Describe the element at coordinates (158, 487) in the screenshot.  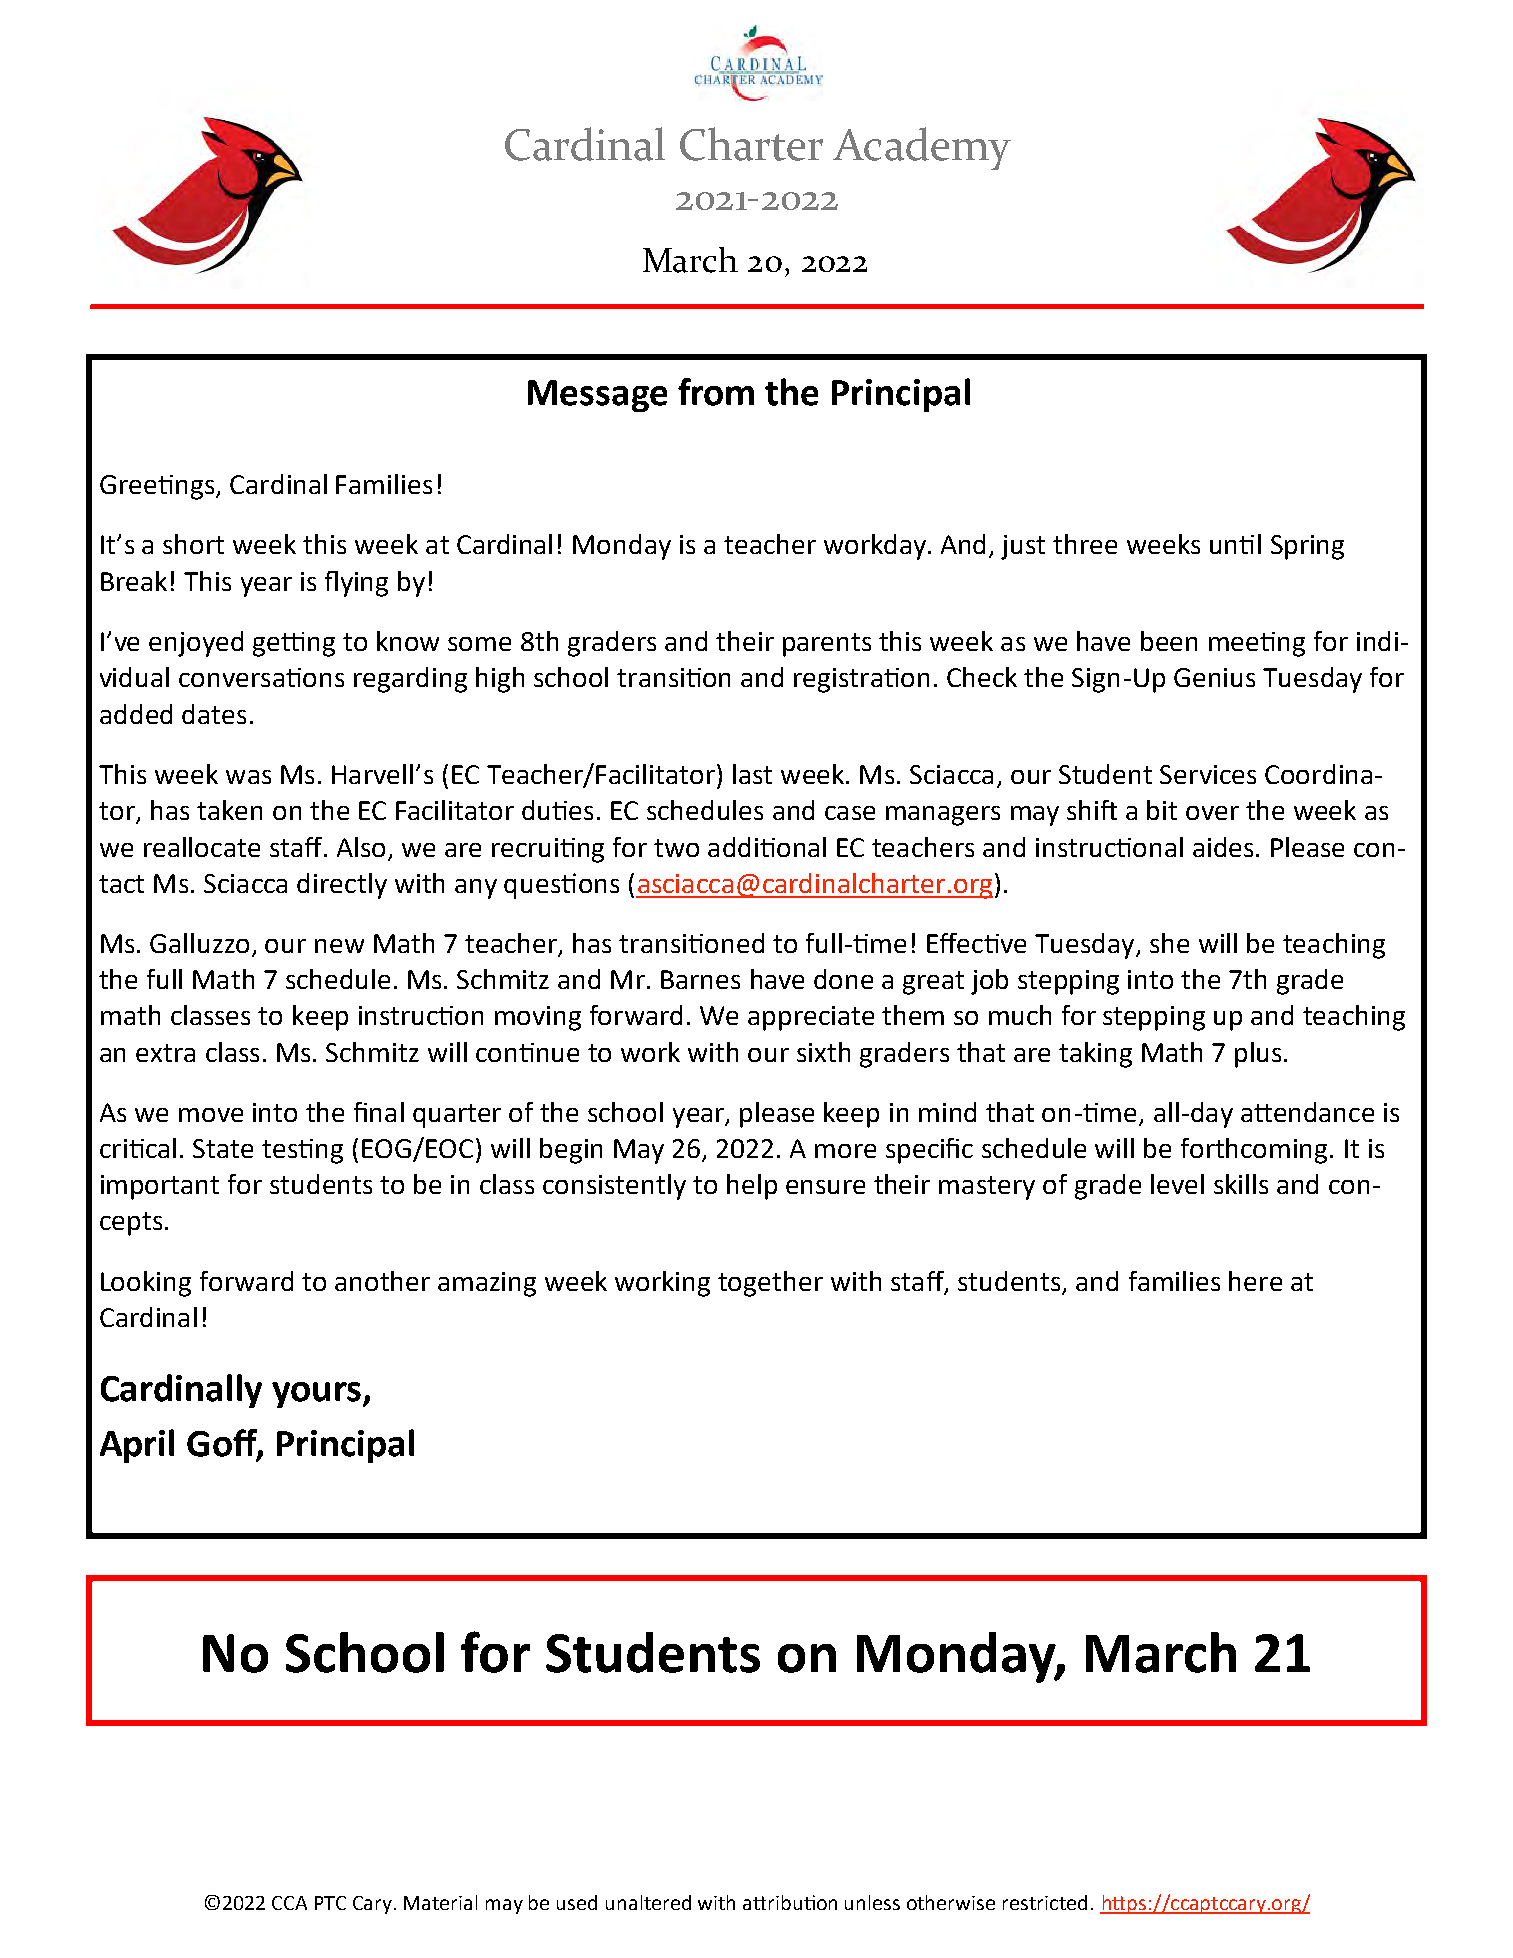
I see `Greetings` at that location.
